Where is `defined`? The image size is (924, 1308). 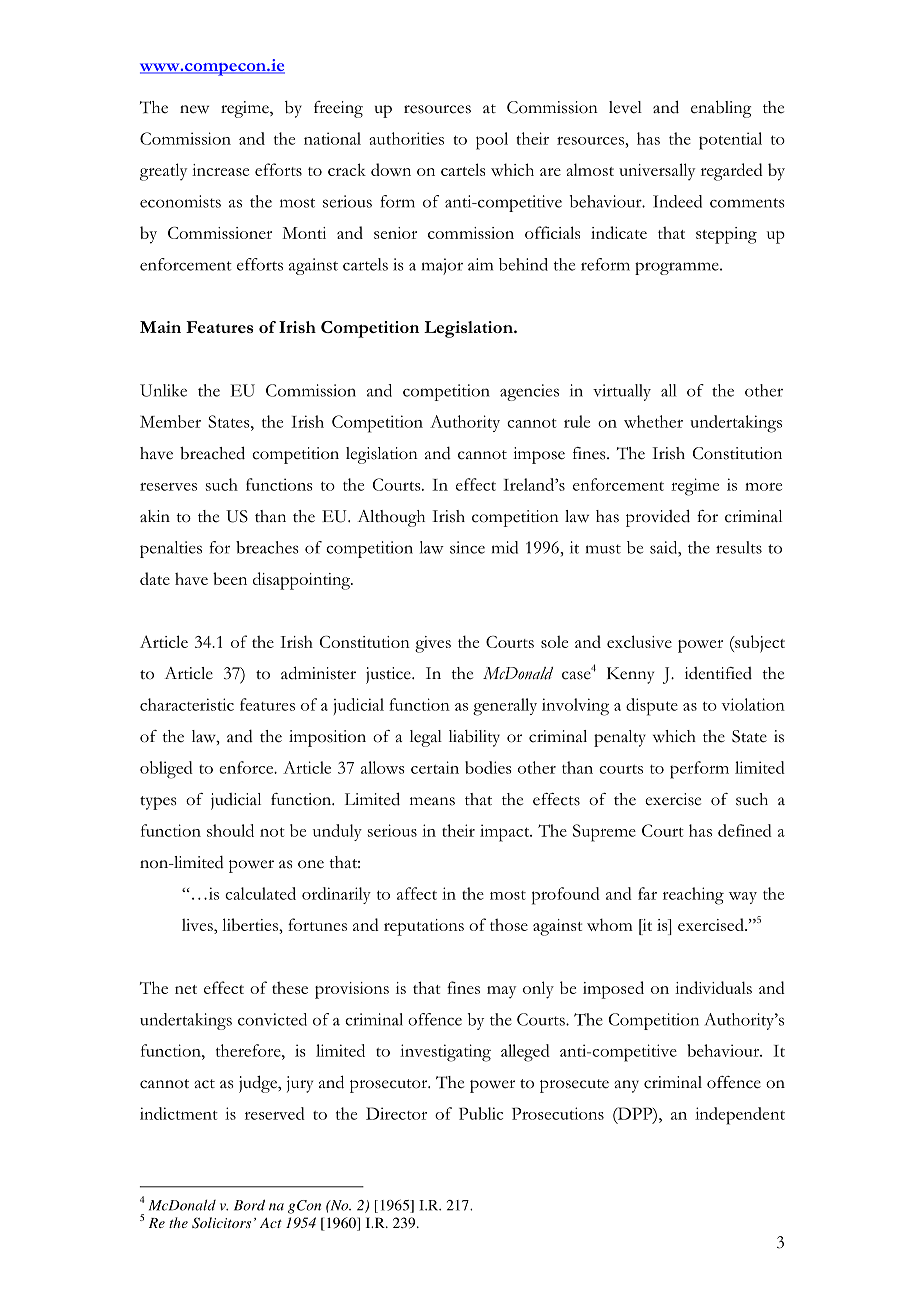 defined is located at coordinates (745, 830).
